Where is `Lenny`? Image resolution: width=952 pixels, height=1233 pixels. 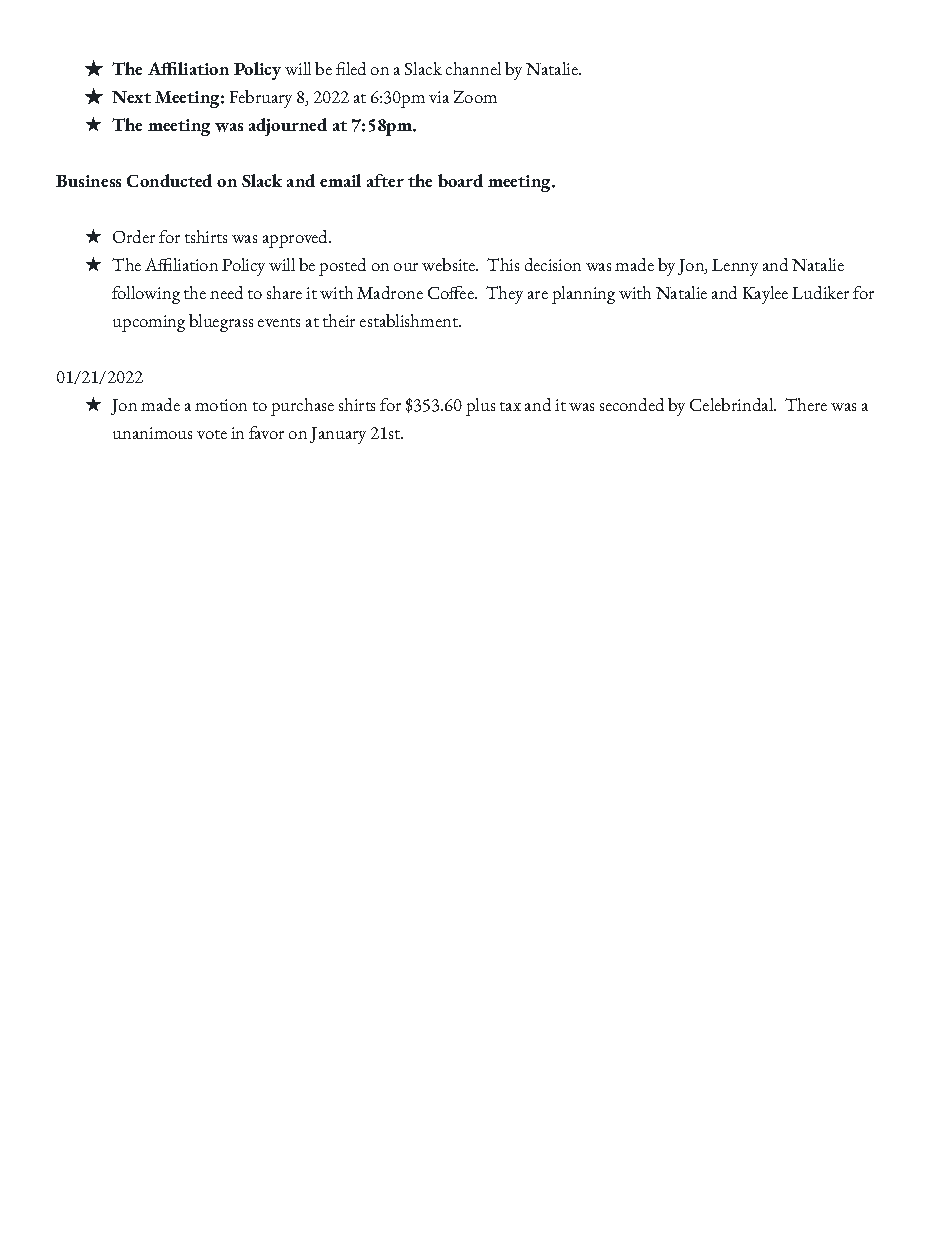 Lenny is located at coordinates (735, 267).
